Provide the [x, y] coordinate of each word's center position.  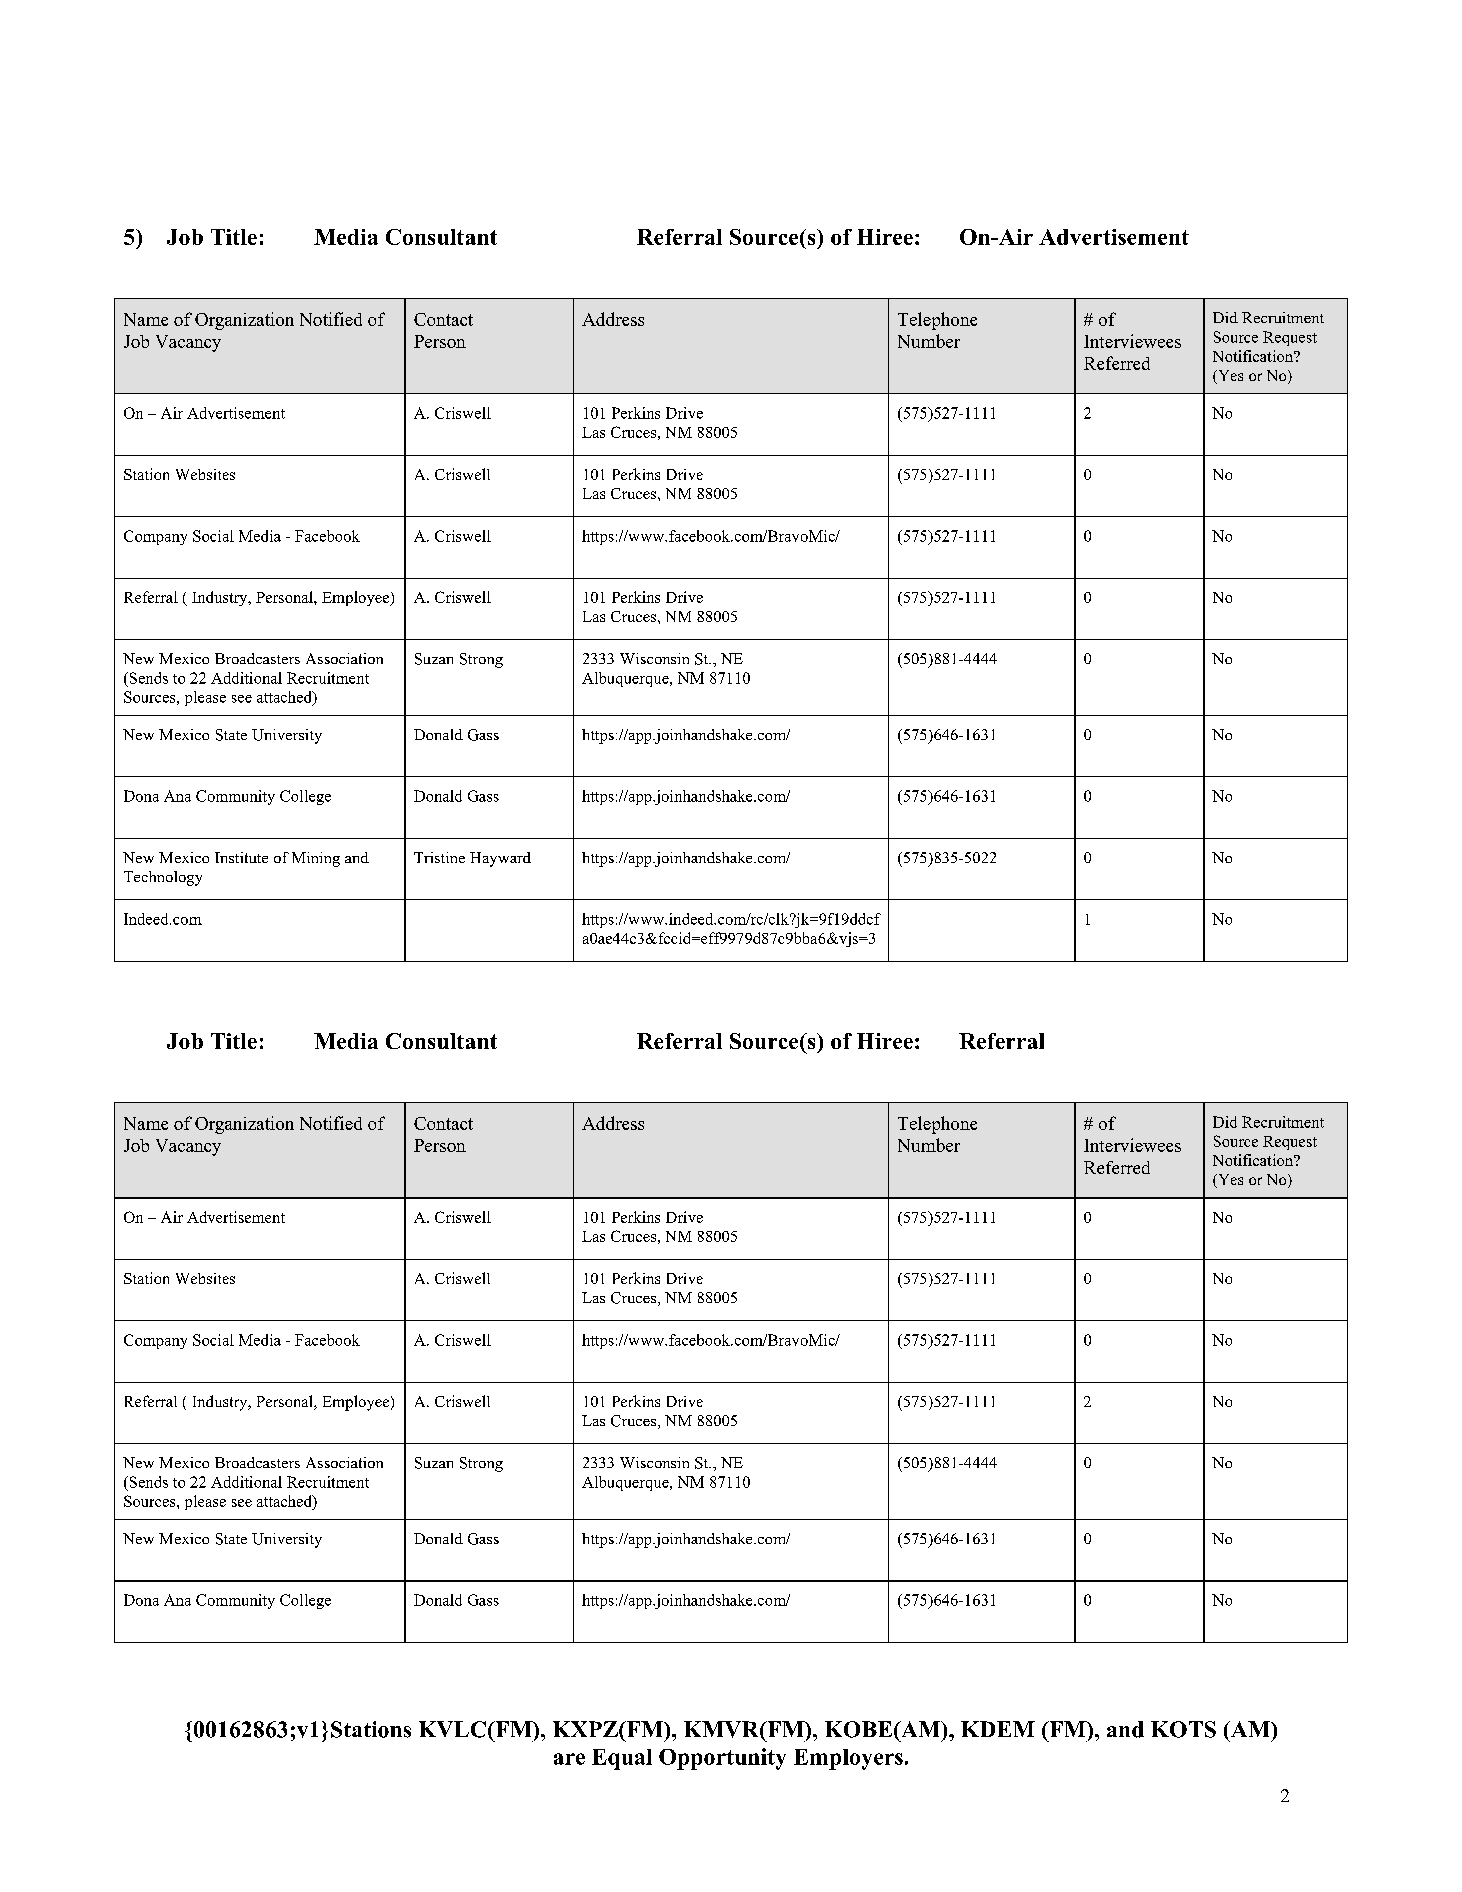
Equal [622, 1759]
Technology [163, 878]
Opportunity [722, 1759]
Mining [316, 859]
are [569, 1759]
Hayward [500, 859]
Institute [241, 857]
